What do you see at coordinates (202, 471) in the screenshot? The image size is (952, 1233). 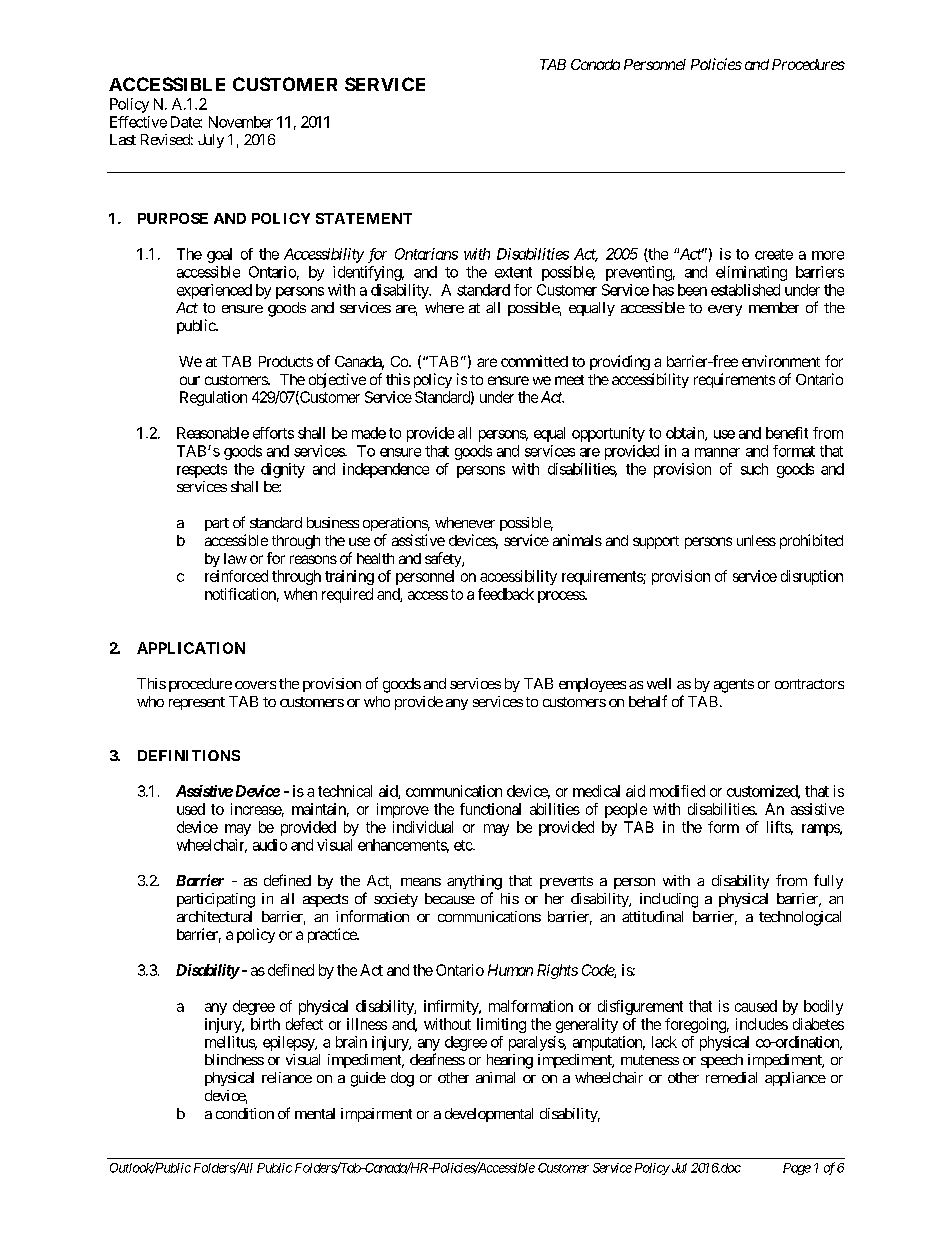 I see `respects` at bounding box center [202, 471].
